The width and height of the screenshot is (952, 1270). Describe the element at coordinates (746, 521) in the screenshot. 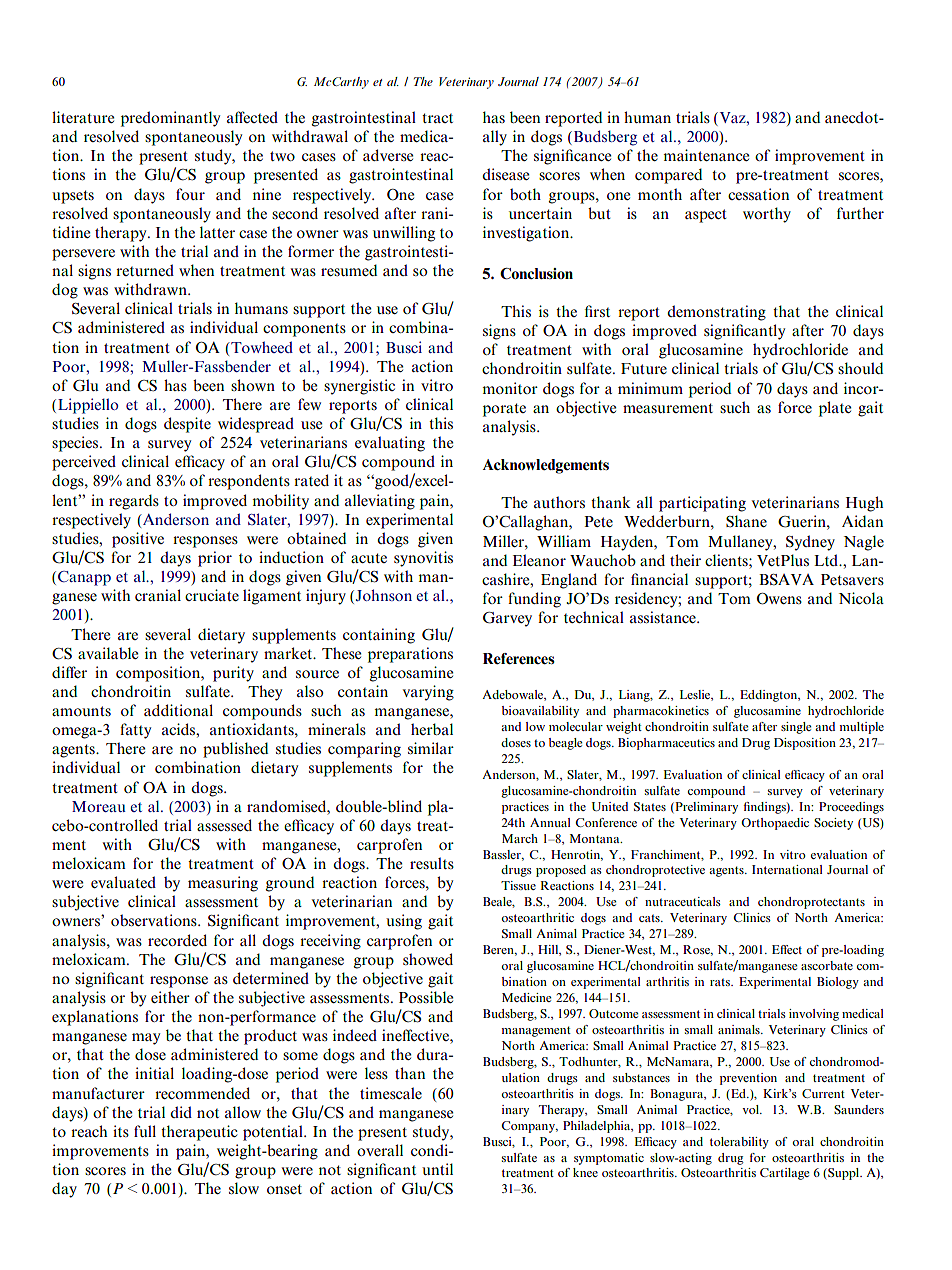

I see `Shane` at that location.
